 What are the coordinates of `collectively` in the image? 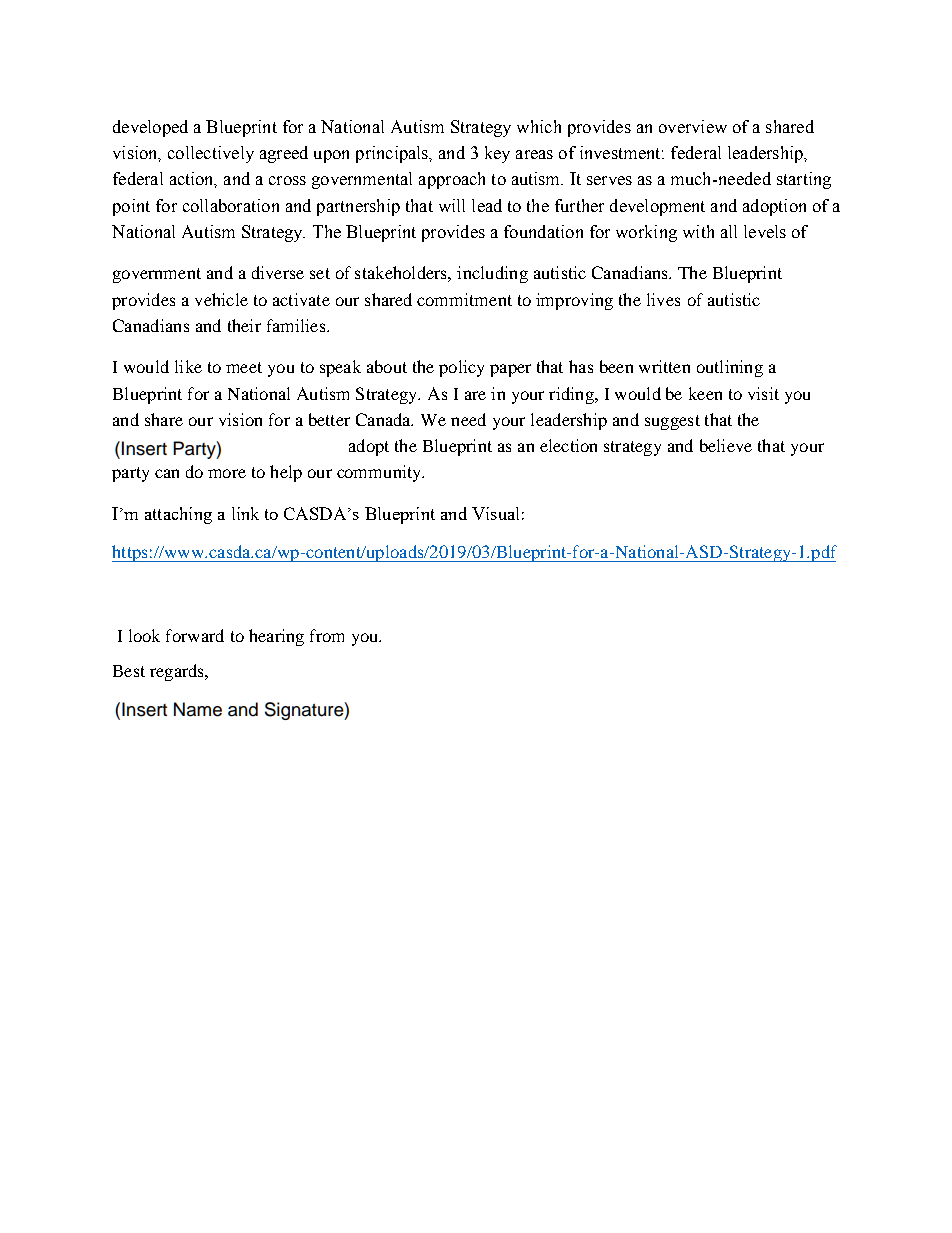 It's located at (211, 154).
